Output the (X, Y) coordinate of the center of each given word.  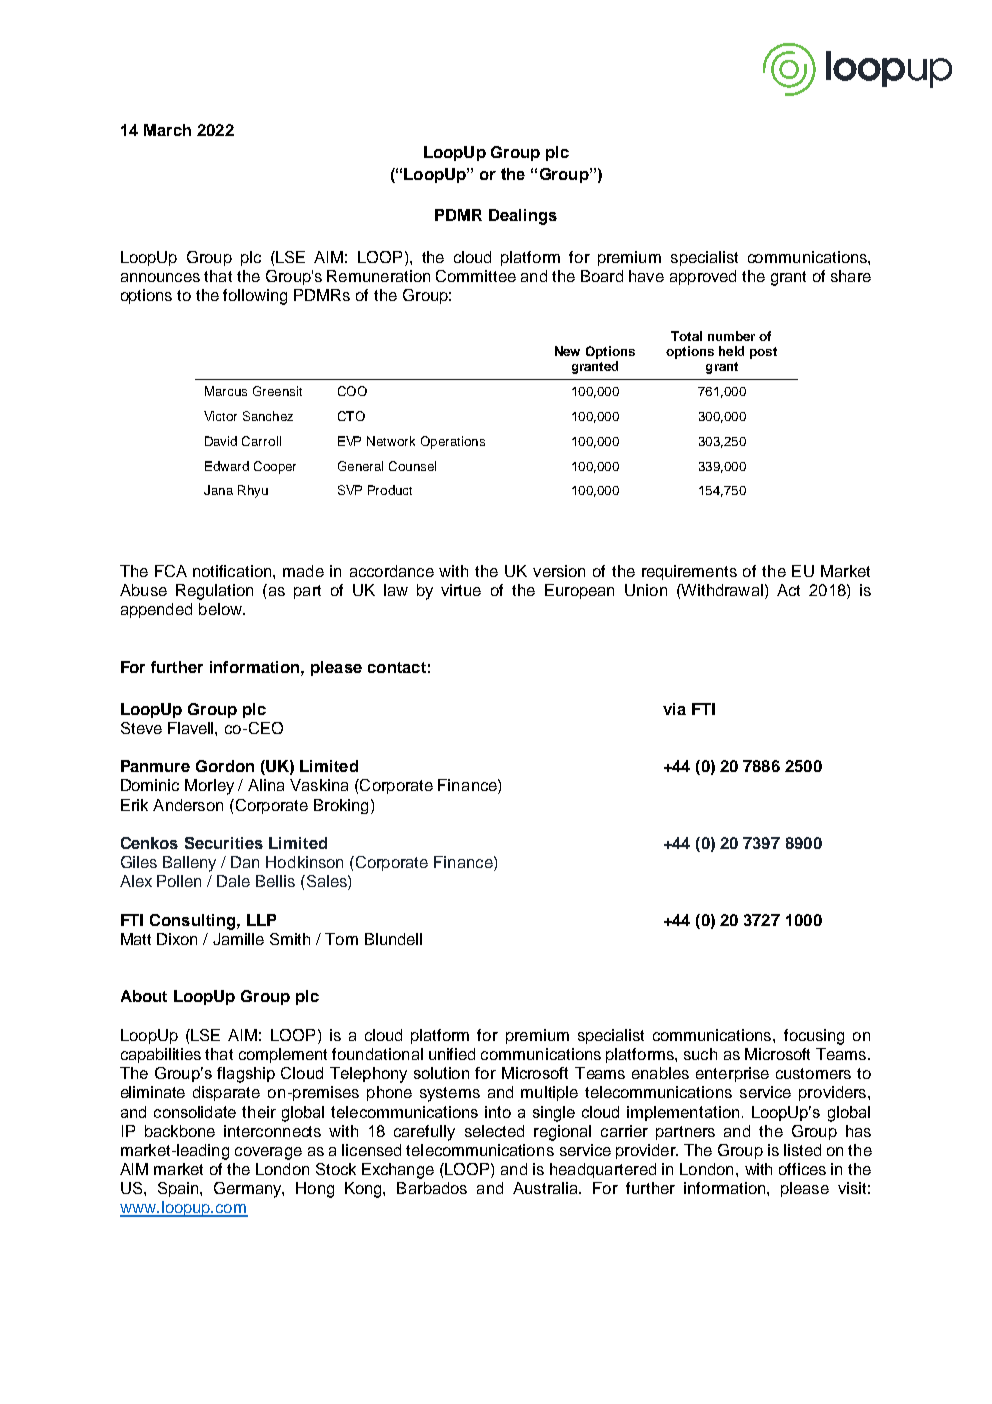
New (567, 351)
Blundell (393, 939)
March (167, 130)
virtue (461, 590)
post (763, 353)
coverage (268, 1153)
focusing (814, 1037)
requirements (689, 572)
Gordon (225, 766)
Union (646, 590)
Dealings (523, 217)
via (674, 709)
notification (233, 571)
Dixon (177, 939)
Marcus (226, 391)
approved (703, 277)
